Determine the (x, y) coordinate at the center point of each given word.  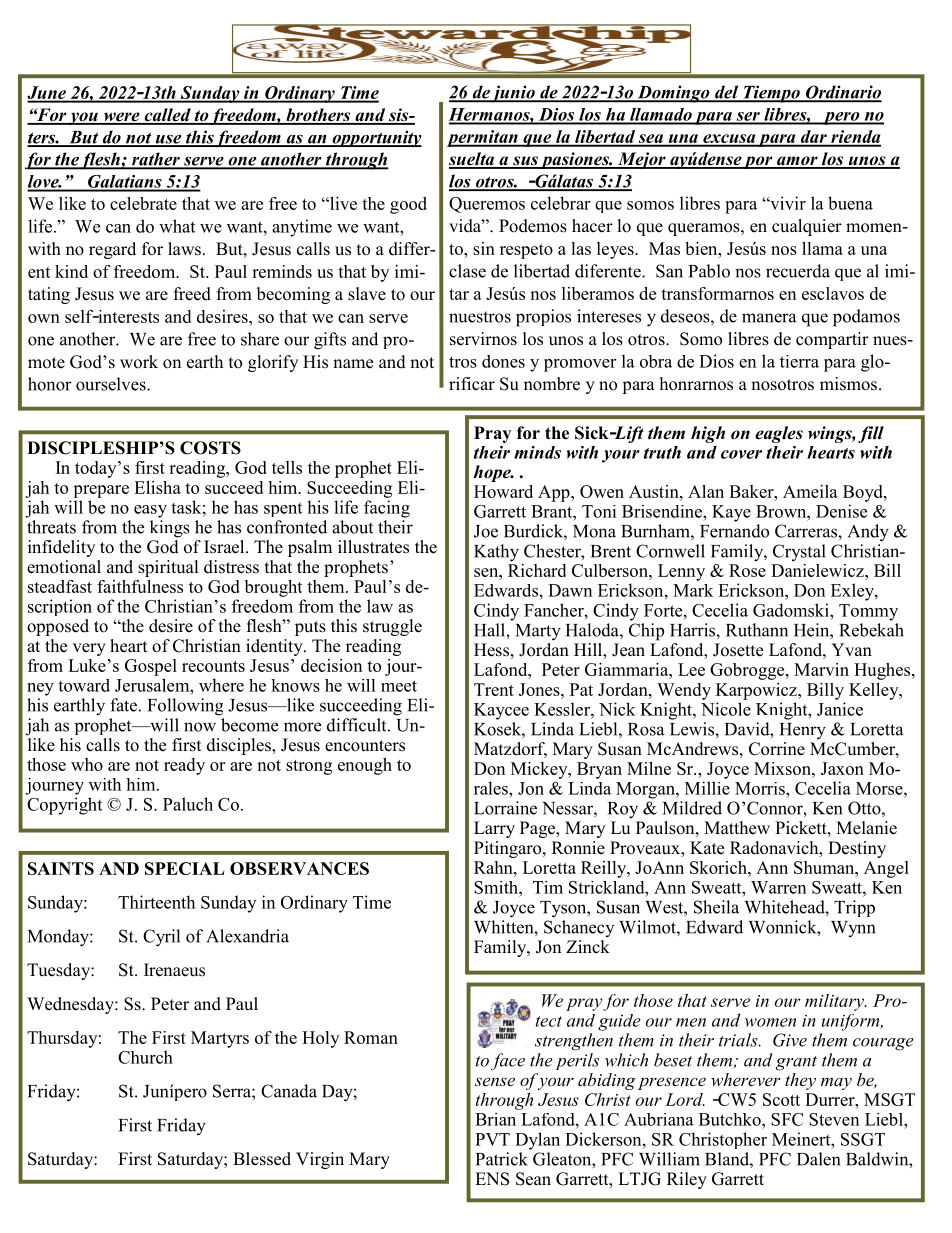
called (167, 116)
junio (513, 94)
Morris (761, 788)
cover (741, 454)
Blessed (262, 1159)
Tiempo (771, 94)
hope (493, 473)
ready (184, 766)
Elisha (157, 487)
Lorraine (505, 808)
